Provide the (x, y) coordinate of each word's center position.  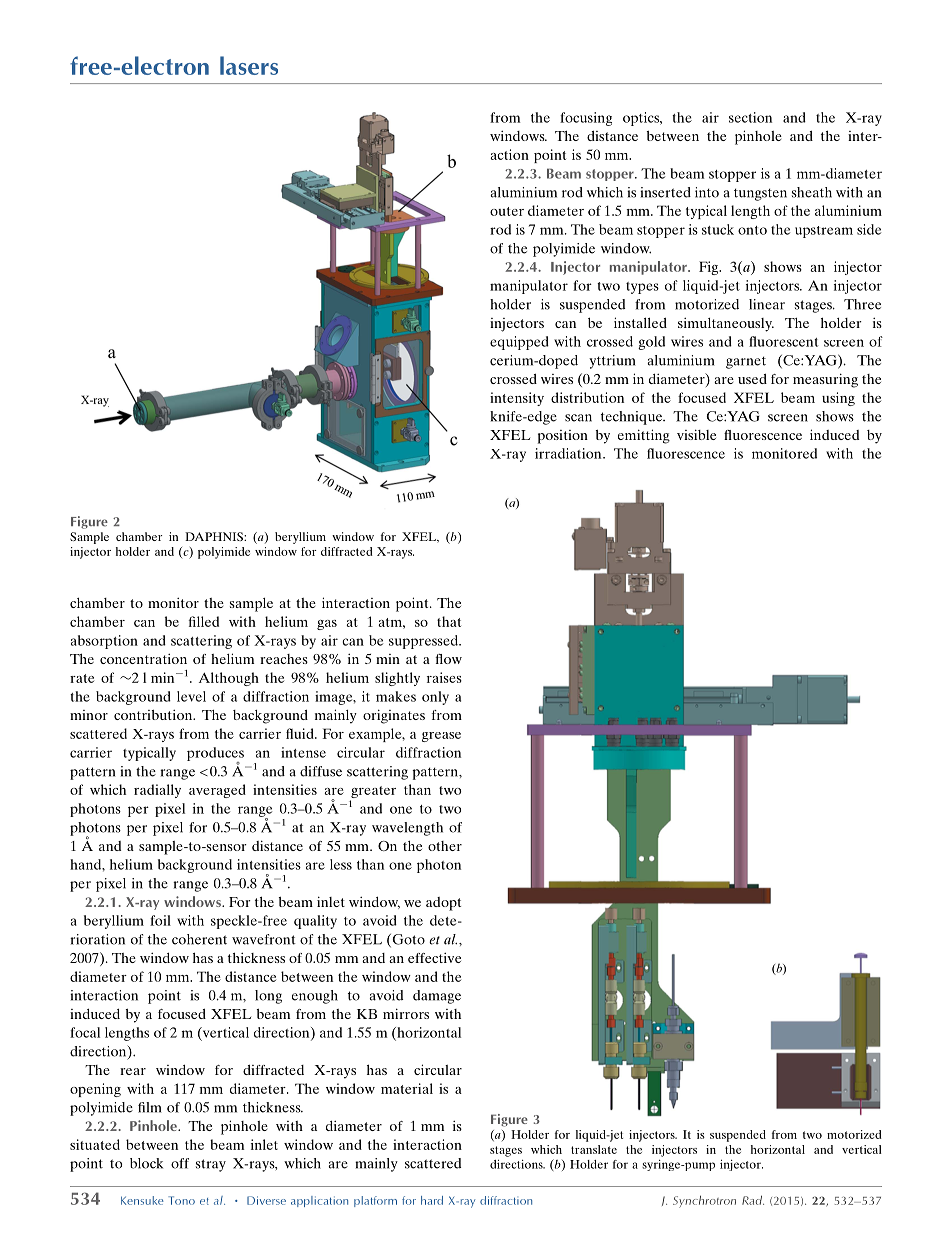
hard (432, 1200)
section (750, 117)
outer (507, 211)
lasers (249, 65)
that (449, 621)
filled (204, 621)
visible (696, 434)
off (180, 1163)
